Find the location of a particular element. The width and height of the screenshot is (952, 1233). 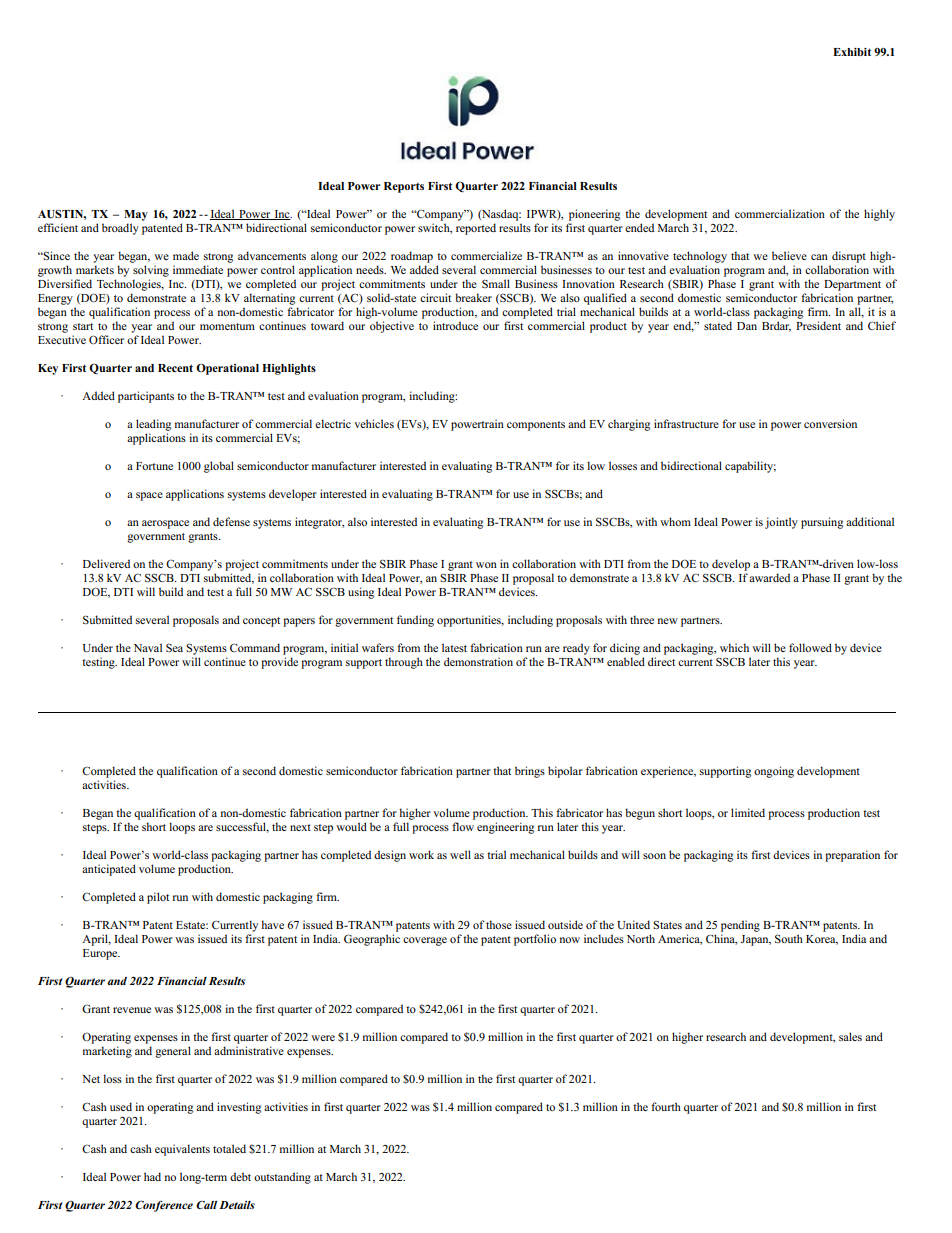

had is located at coordinates (152, 1176).
